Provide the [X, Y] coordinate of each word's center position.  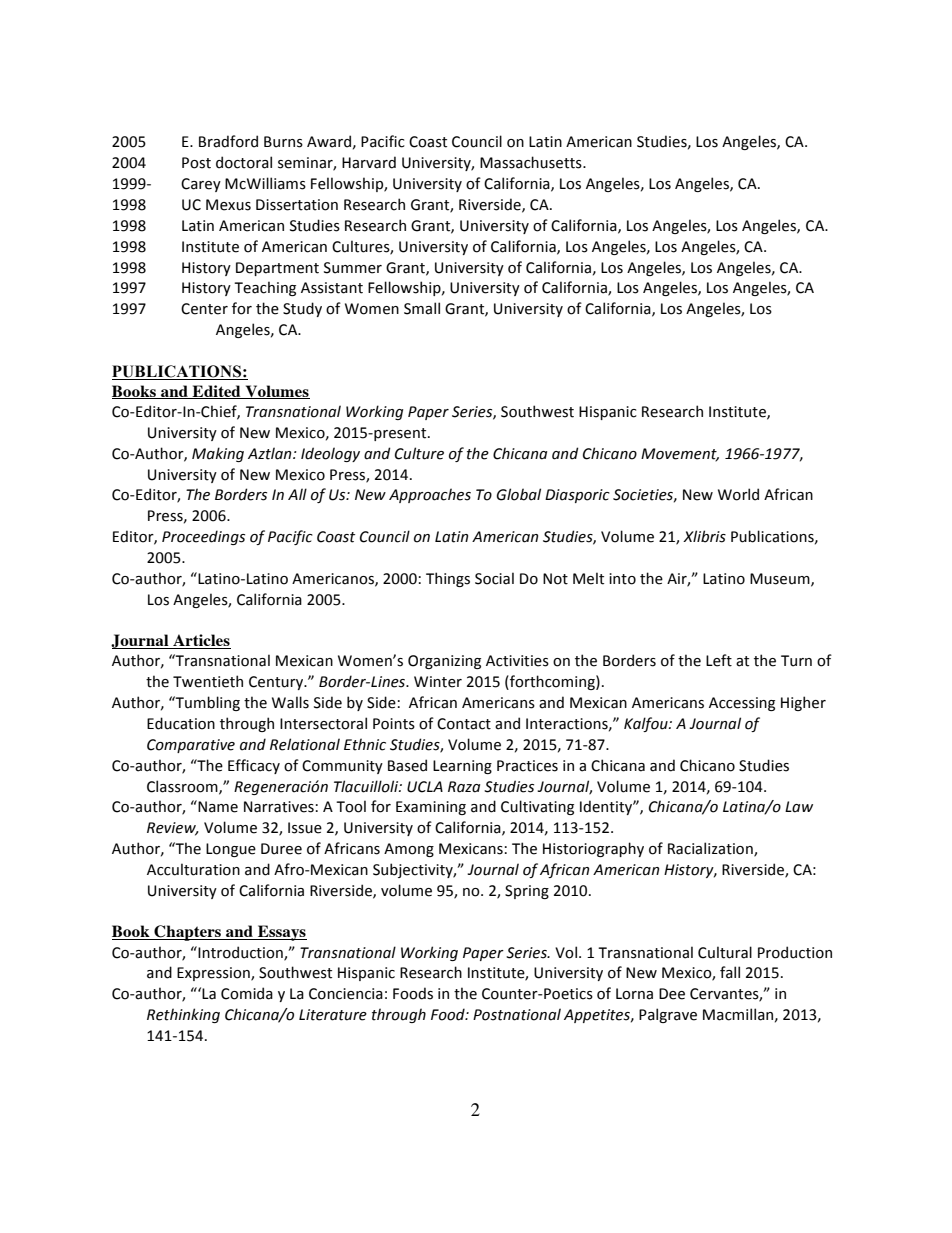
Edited [216, 392]
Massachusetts [532, 162]
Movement [680, 454]
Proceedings [203, 537]
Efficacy [254, 766]
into [622, 579]
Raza [464, 787]
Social [494, 578]
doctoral [244, 162]
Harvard [369, 162]
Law [799, 807]
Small [422, 308]
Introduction [240, 953]
